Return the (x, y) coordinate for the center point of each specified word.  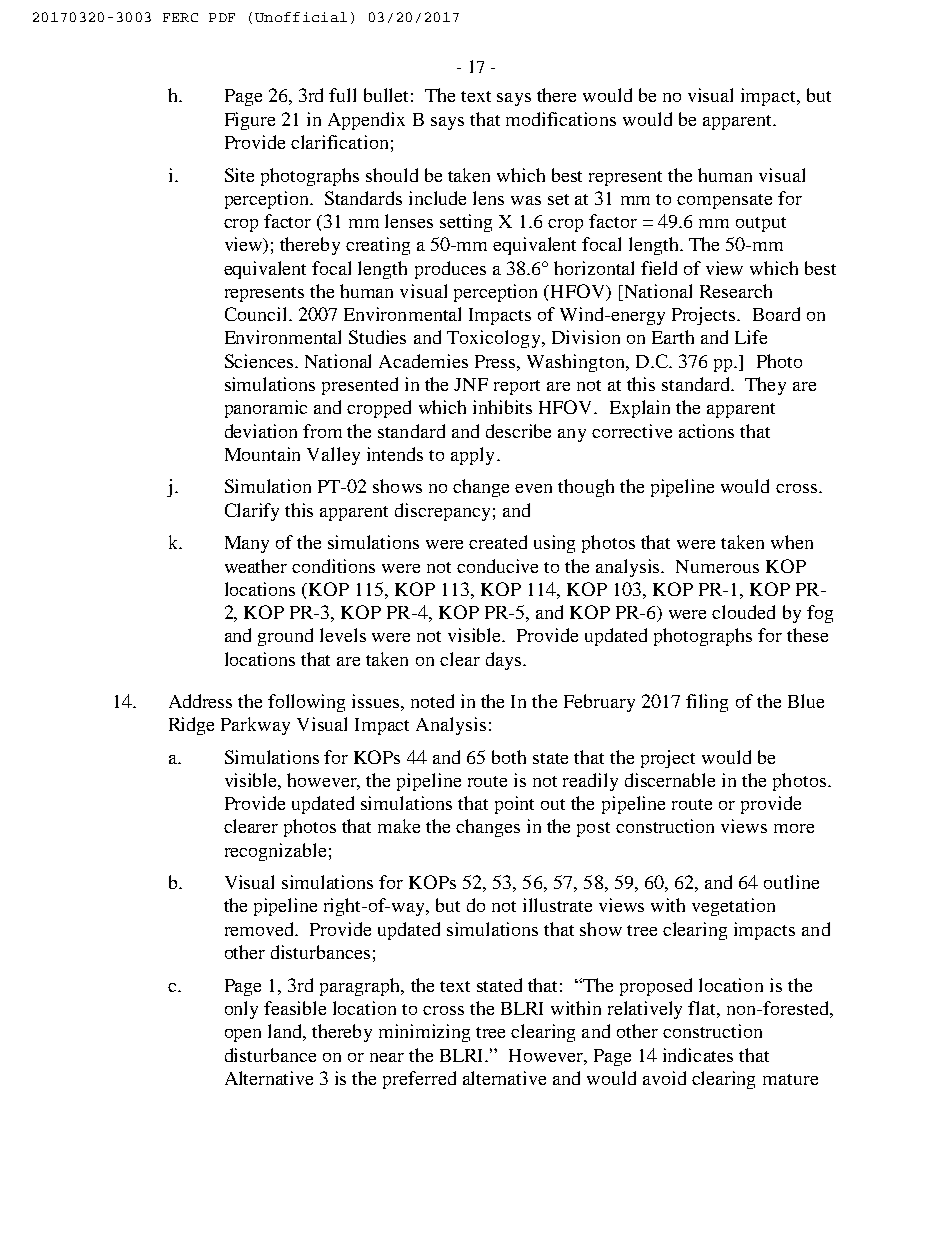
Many (247, 544)
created (498, 542)
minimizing (424, 1033)
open (243, 1035)
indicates (698, 1055)
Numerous (717, 566)
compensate (724, 201)
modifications (561, 119)
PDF (222, 17)
